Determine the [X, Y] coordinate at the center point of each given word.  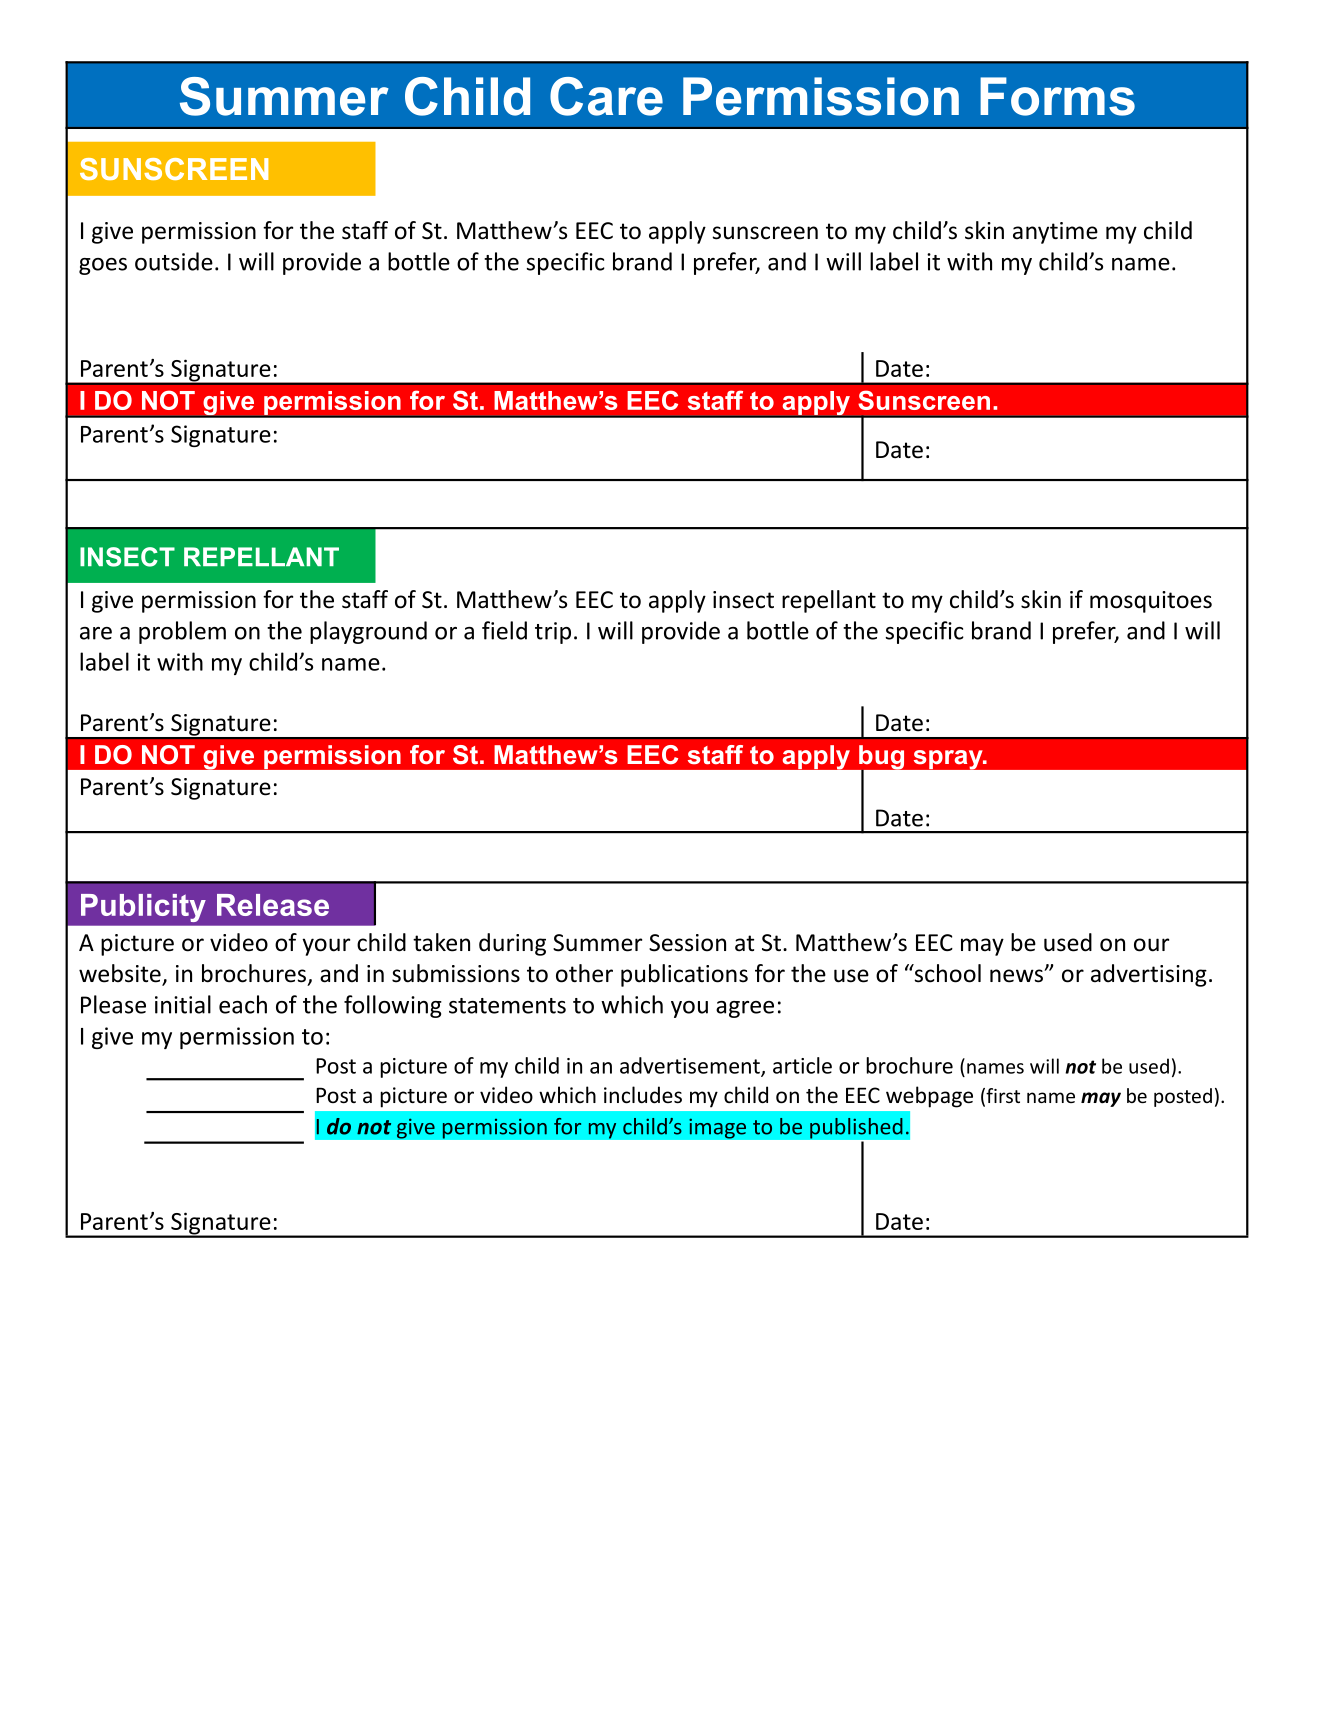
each [243, 1004]
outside [174, 261]
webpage [929, 1097]
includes [643, 1095]
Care [606, 96]
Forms [1057, 96]
